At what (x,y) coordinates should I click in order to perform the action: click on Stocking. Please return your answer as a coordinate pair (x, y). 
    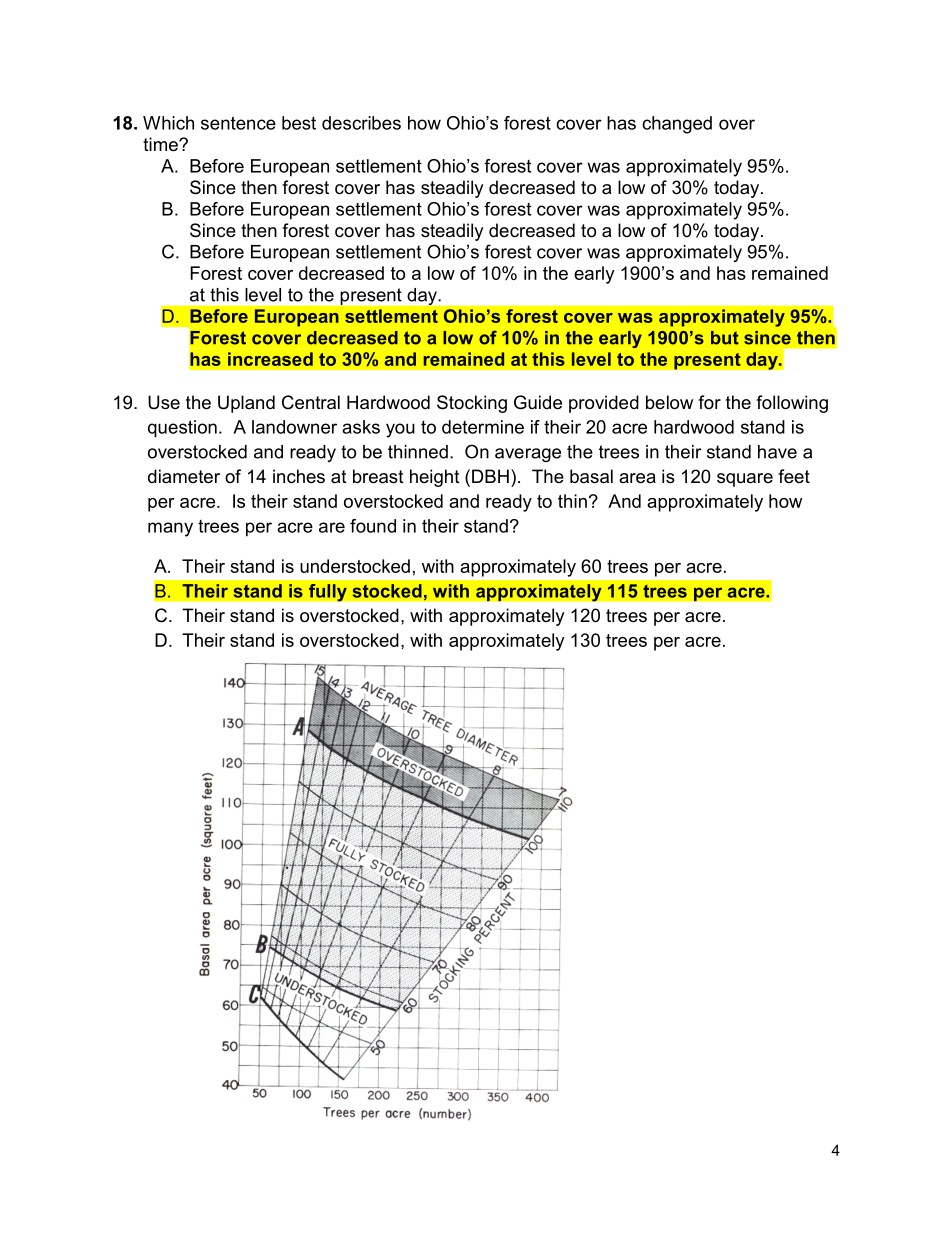
    Looking at the image, I should click on (472, 404).
